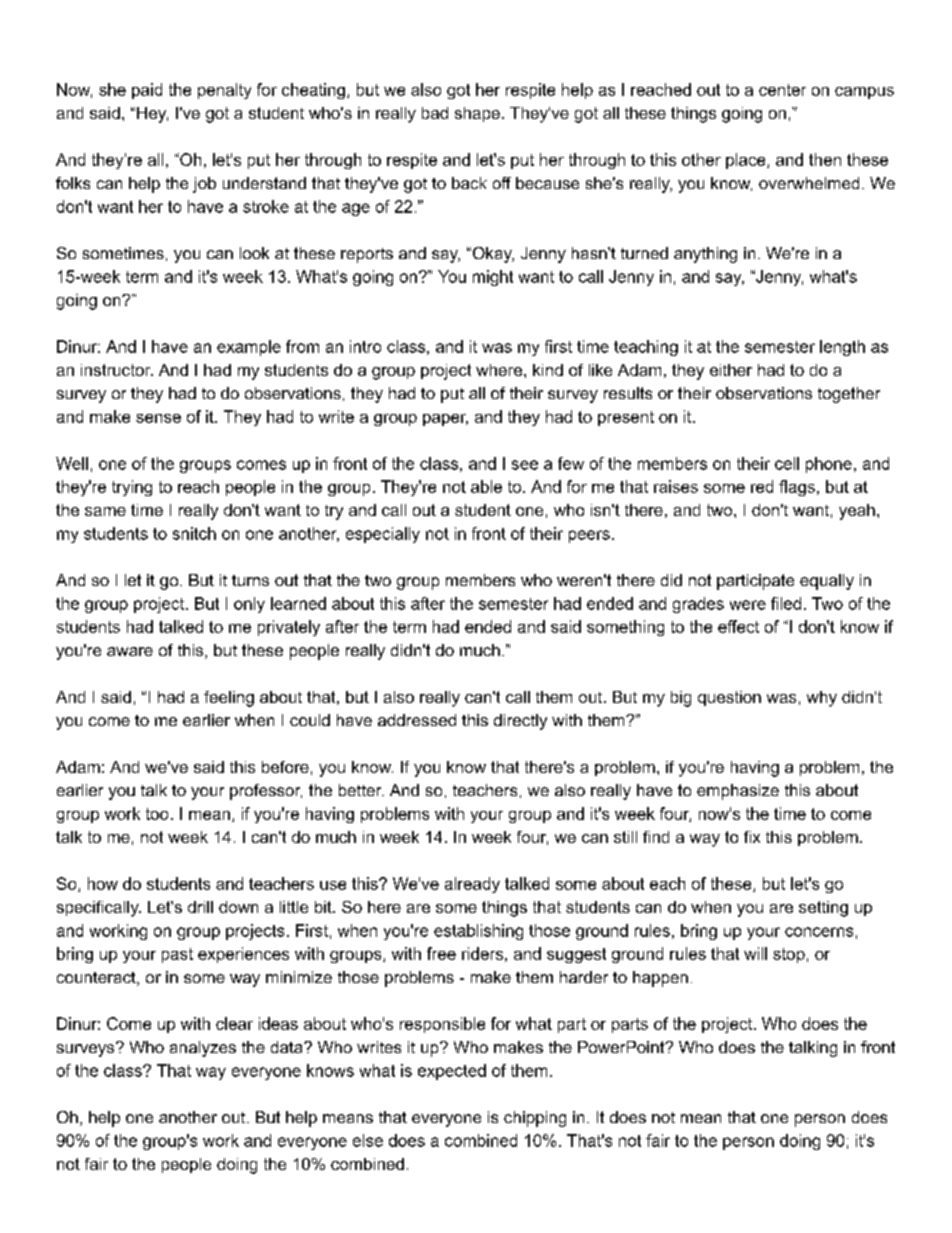 The height and width of the screenshot is (1233, 952). I want to click on center, so click(782, 90).
